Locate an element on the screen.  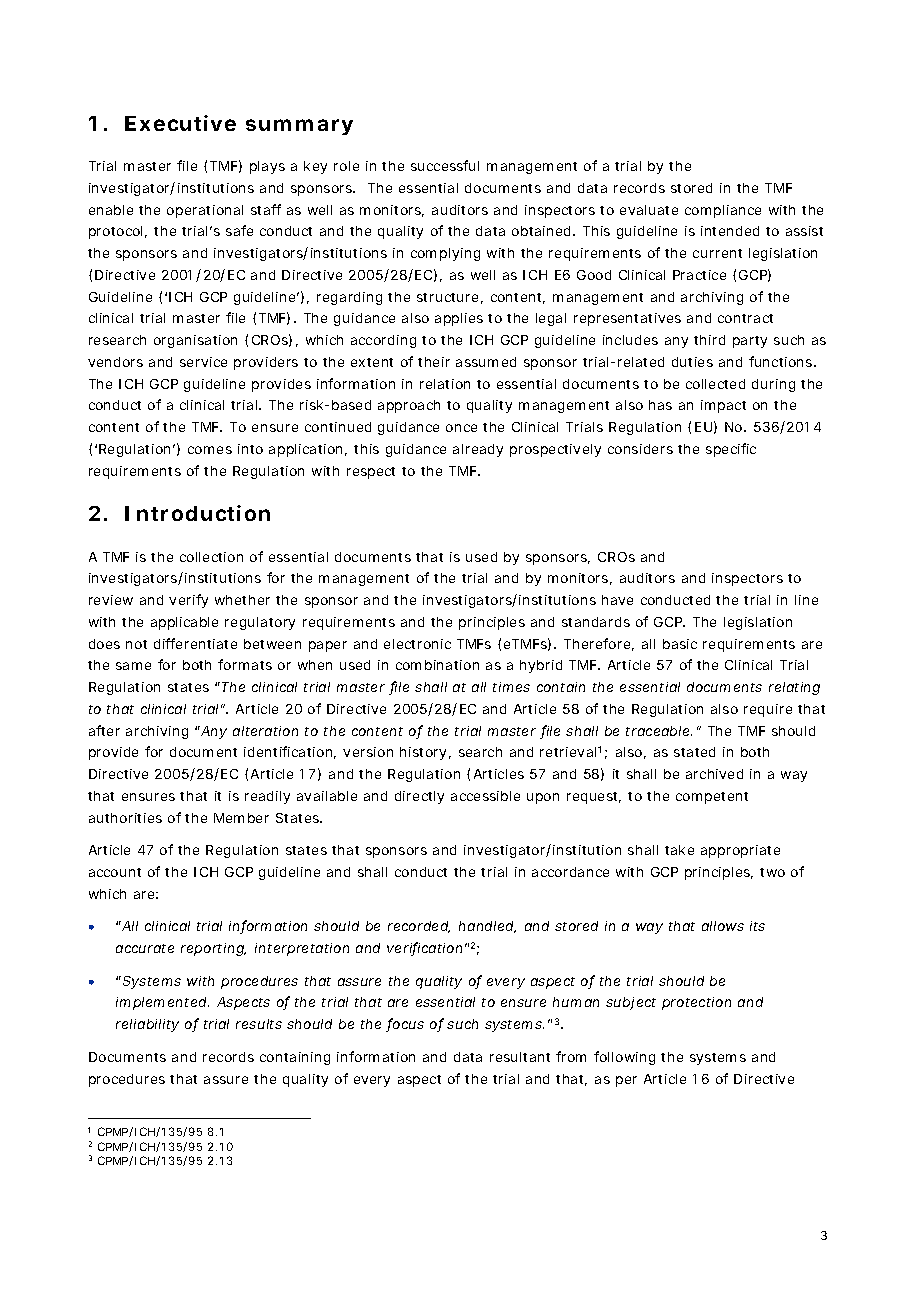
alteration is located at coordinates (265, 731).
